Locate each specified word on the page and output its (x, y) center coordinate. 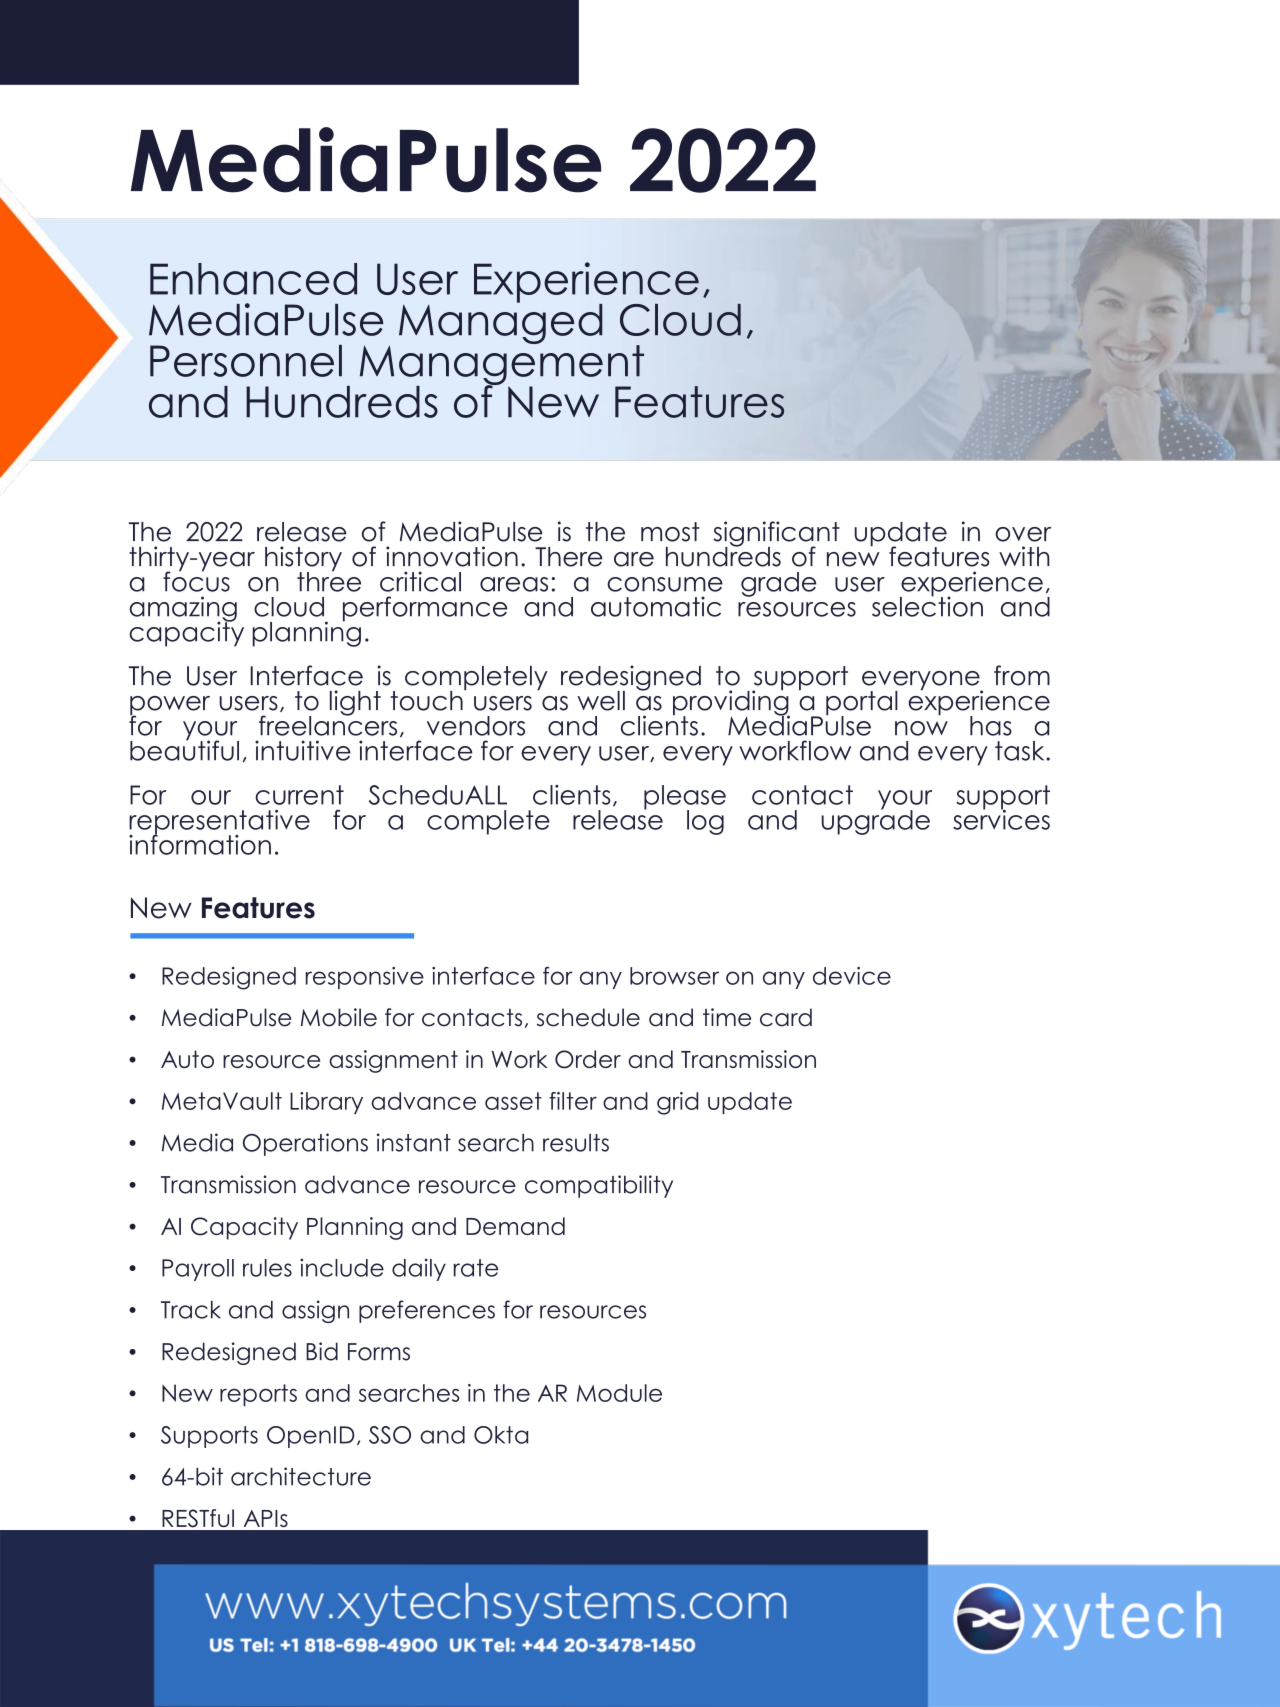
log (705, 822)
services (1001, 818)
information (200, 843)
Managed (501, 322)
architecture (301, 1476)
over (1023, 534)
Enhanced (253, 279)
